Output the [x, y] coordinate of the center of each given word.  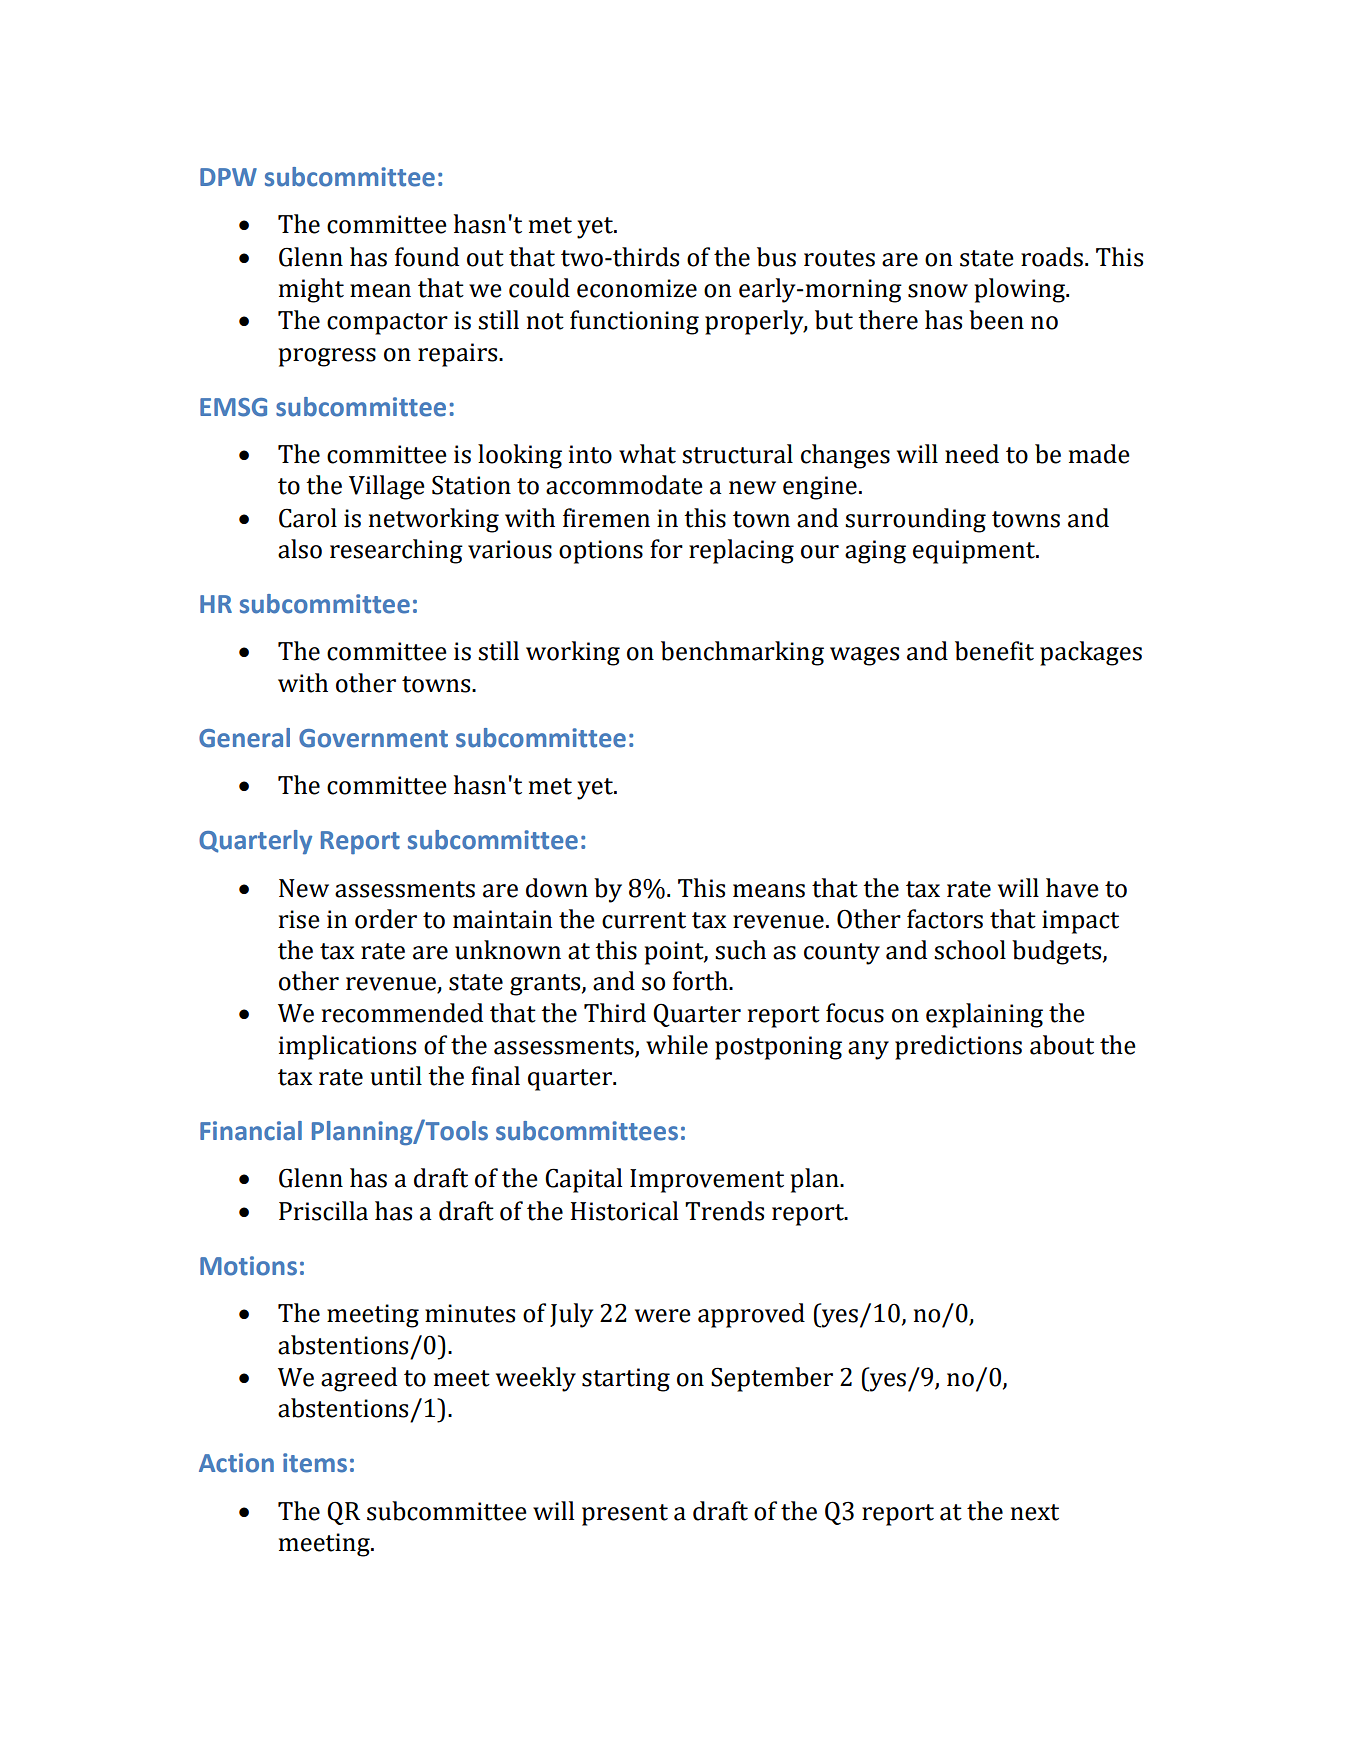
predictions [958, 1047]
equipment [975, 552]
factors [945, 919]
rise [299, 919]
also [300, 549]
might [311, 290]
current [644, 920]
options [601, 552]
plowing [1021, 290]
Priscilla [323, 1211]
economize [637, 288]
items [315, 1463]
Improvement [707, 1181]
